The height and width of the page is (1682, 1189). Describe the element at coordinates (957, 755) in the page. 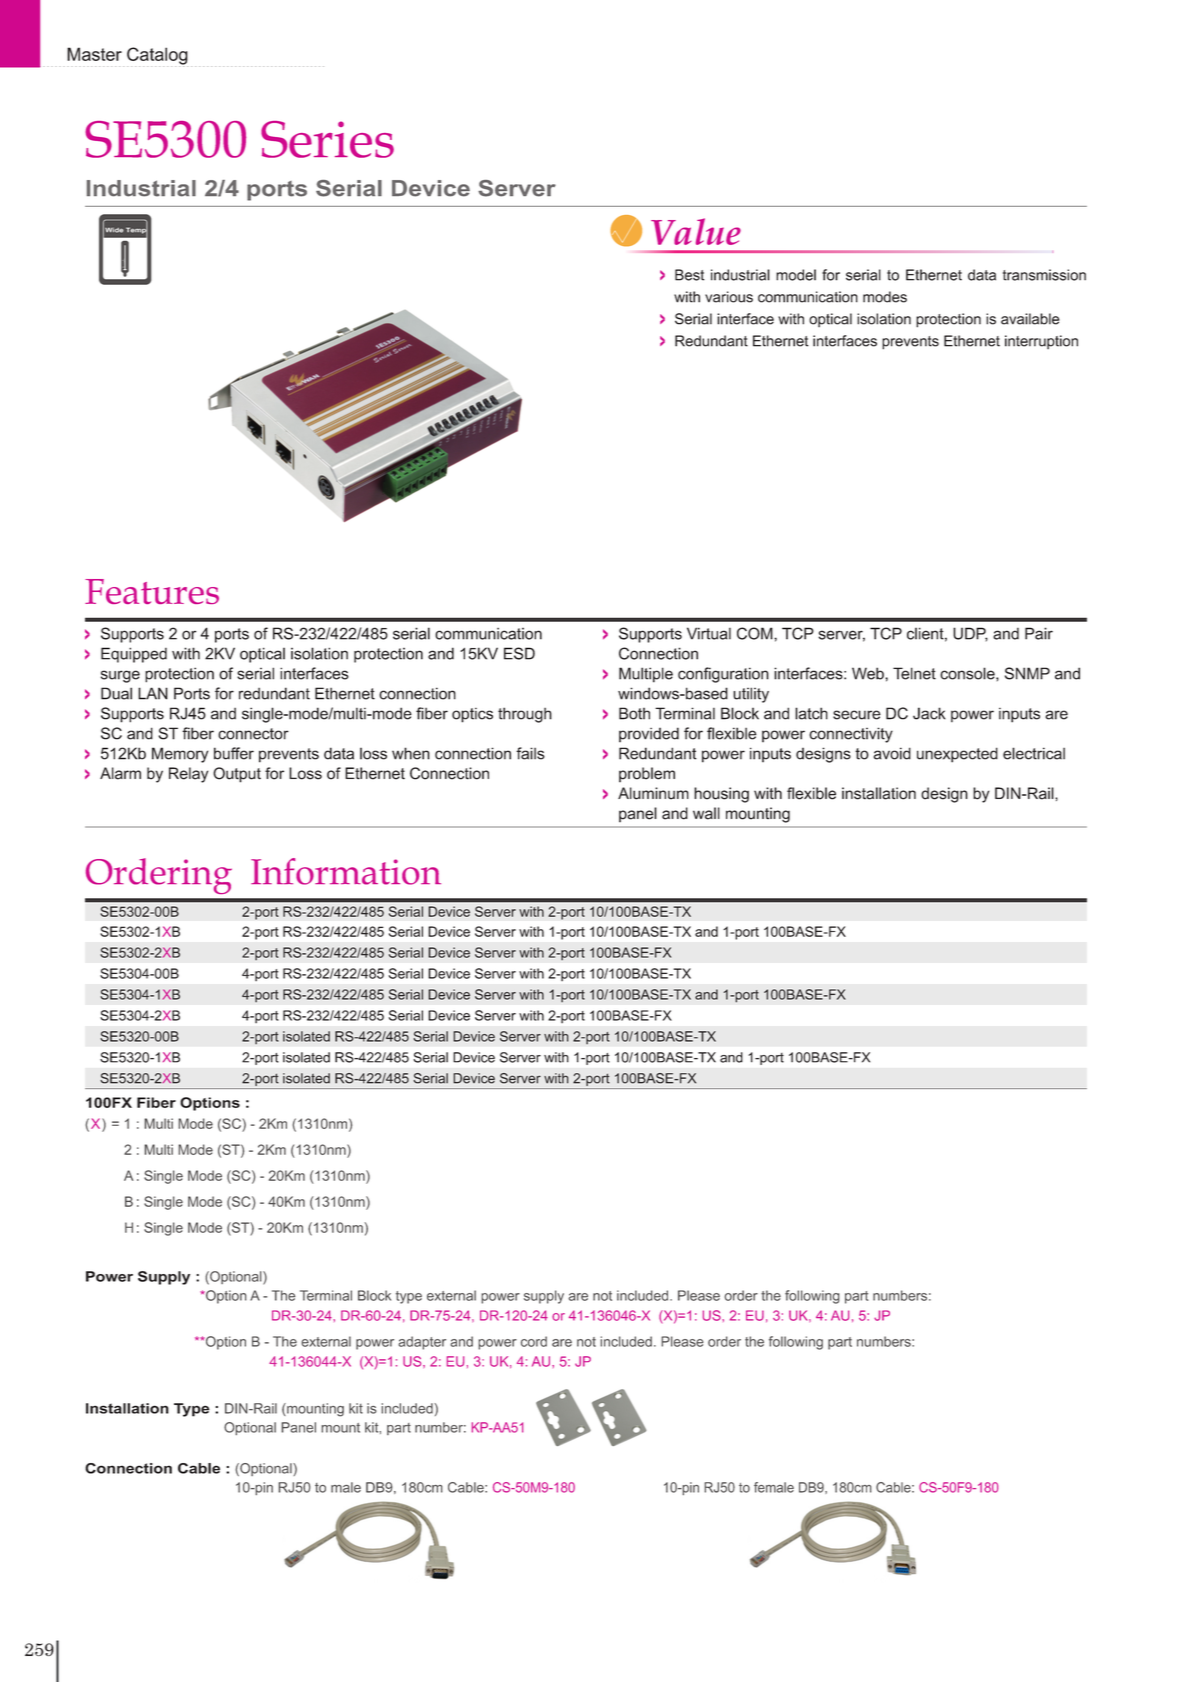

I see `unexpected` at that location.
